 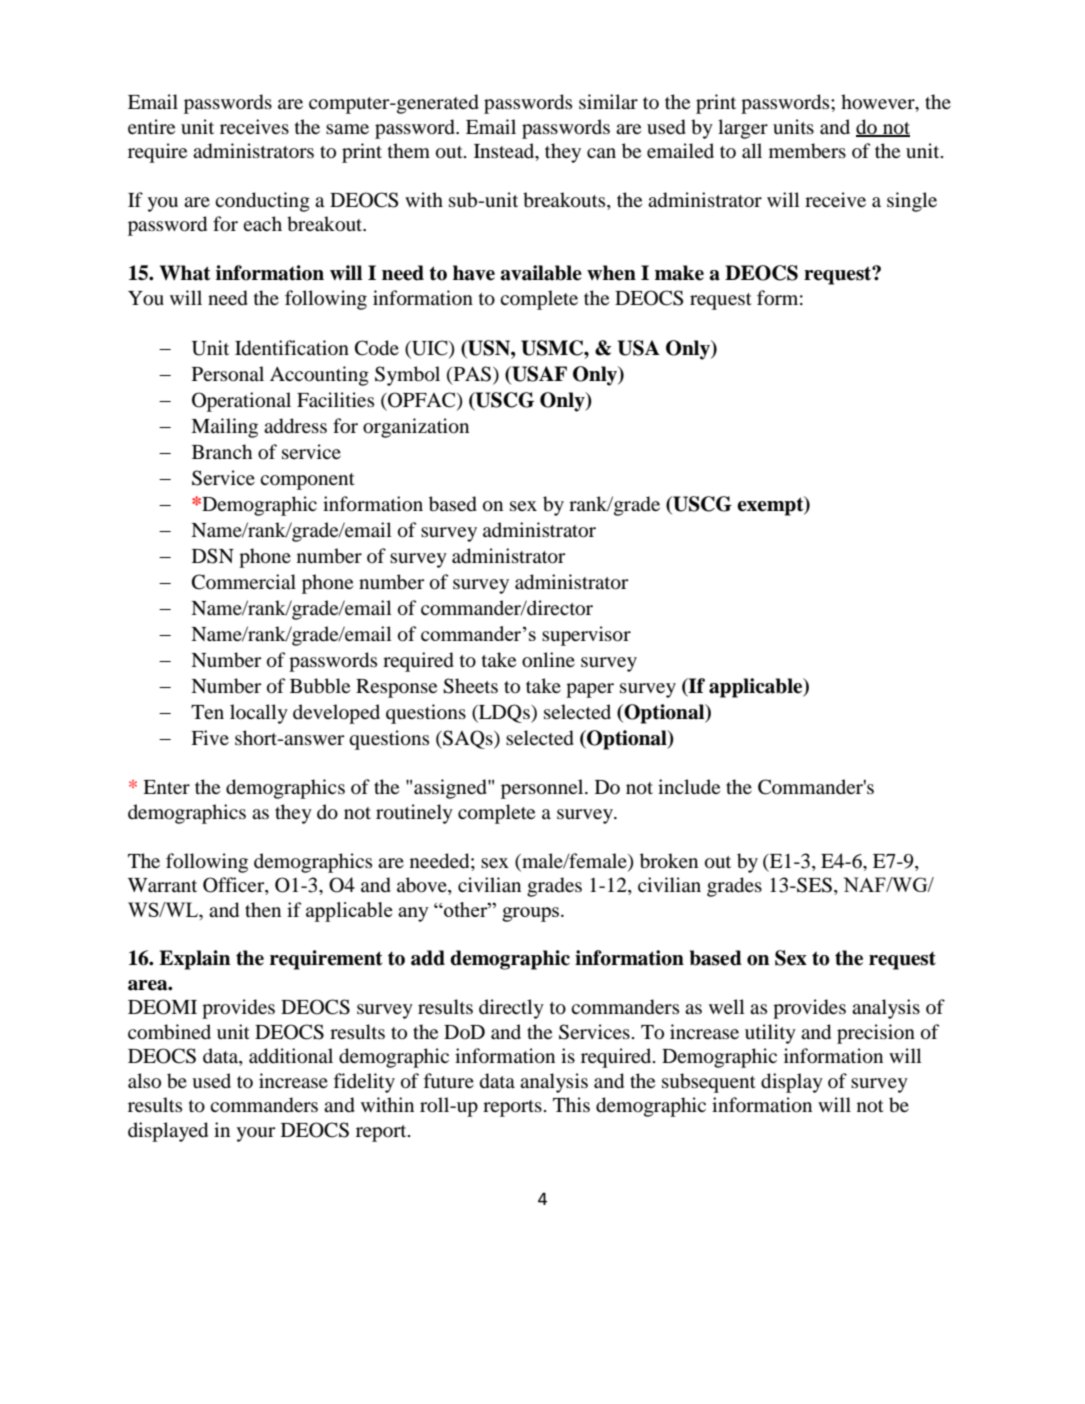 I want to click on Branch, so click(x=222, y=451).
